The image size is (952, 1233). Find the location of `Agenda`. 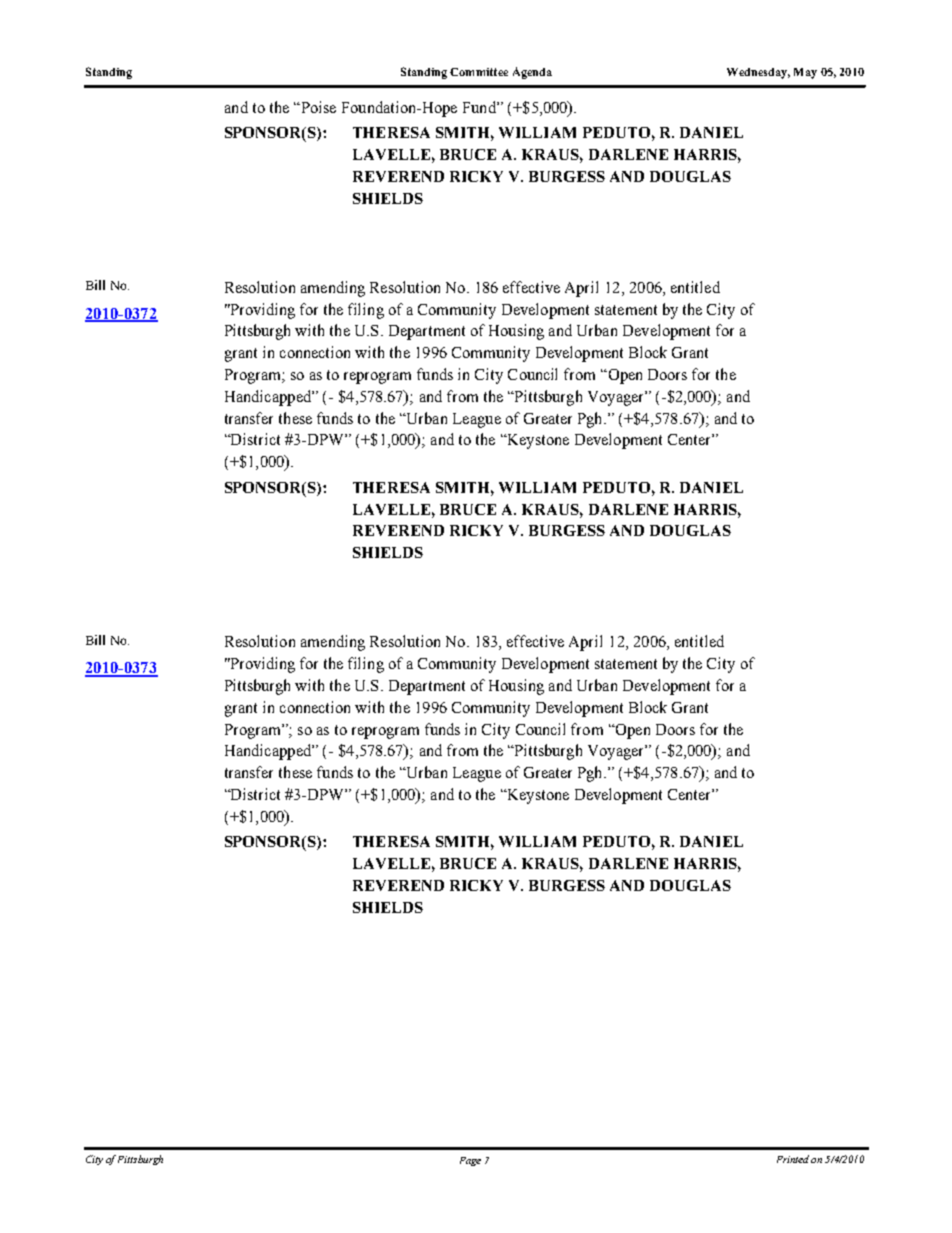

Agenda is located at coordinates (532, 73).
